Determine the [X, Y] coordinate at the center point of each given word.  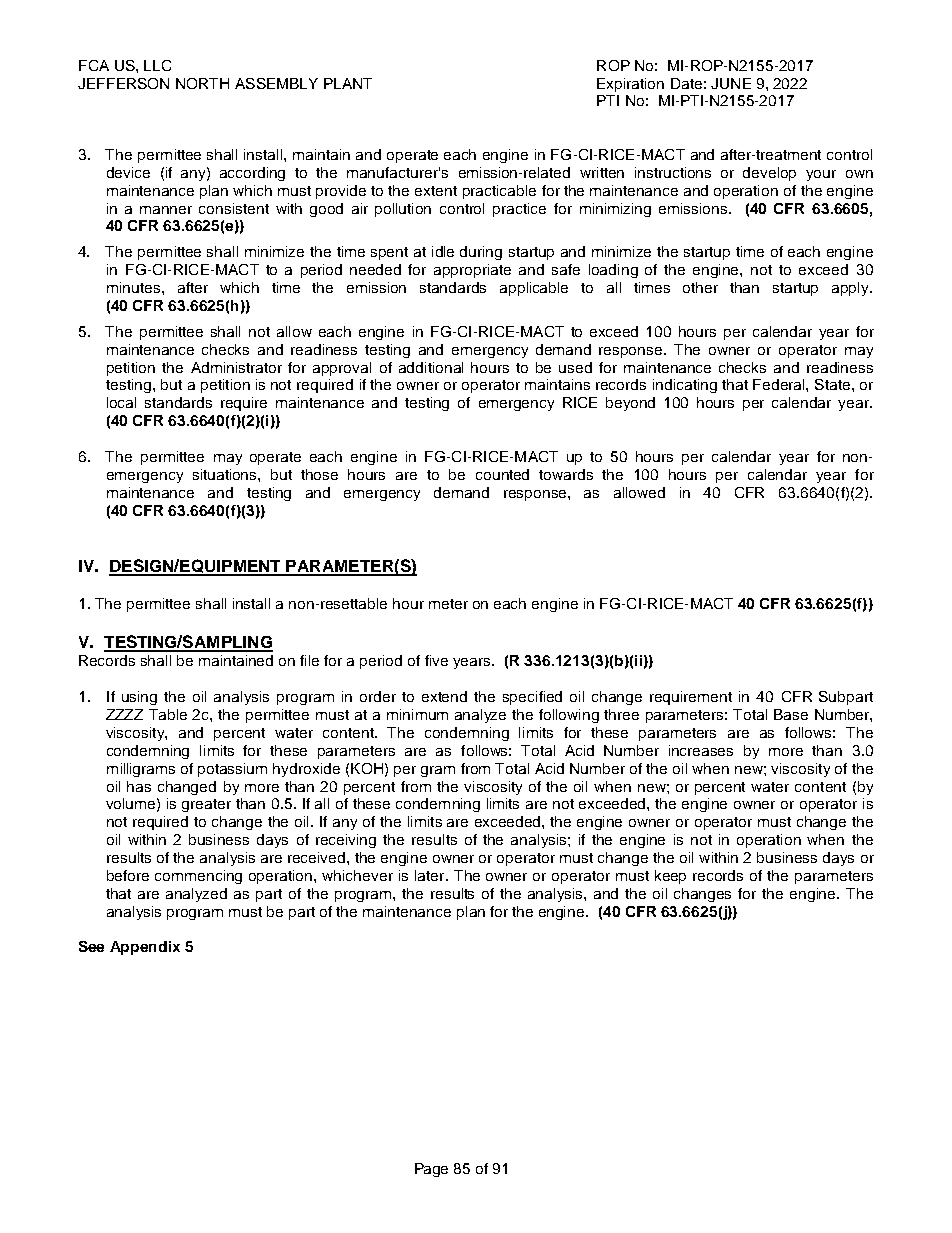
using [139, 698]
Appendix [145, 948]
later [431, 875]
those [319, 474]
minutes [135, 287]
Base [791, 714]
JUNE [731, 83]
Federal [780, 384]
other [700, 287]
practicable [499, 192]
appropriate [472, 271]
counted [502, 474]
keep [670, 877]
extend [444, 696]
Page [431, 1170]
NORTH [202, 83]
